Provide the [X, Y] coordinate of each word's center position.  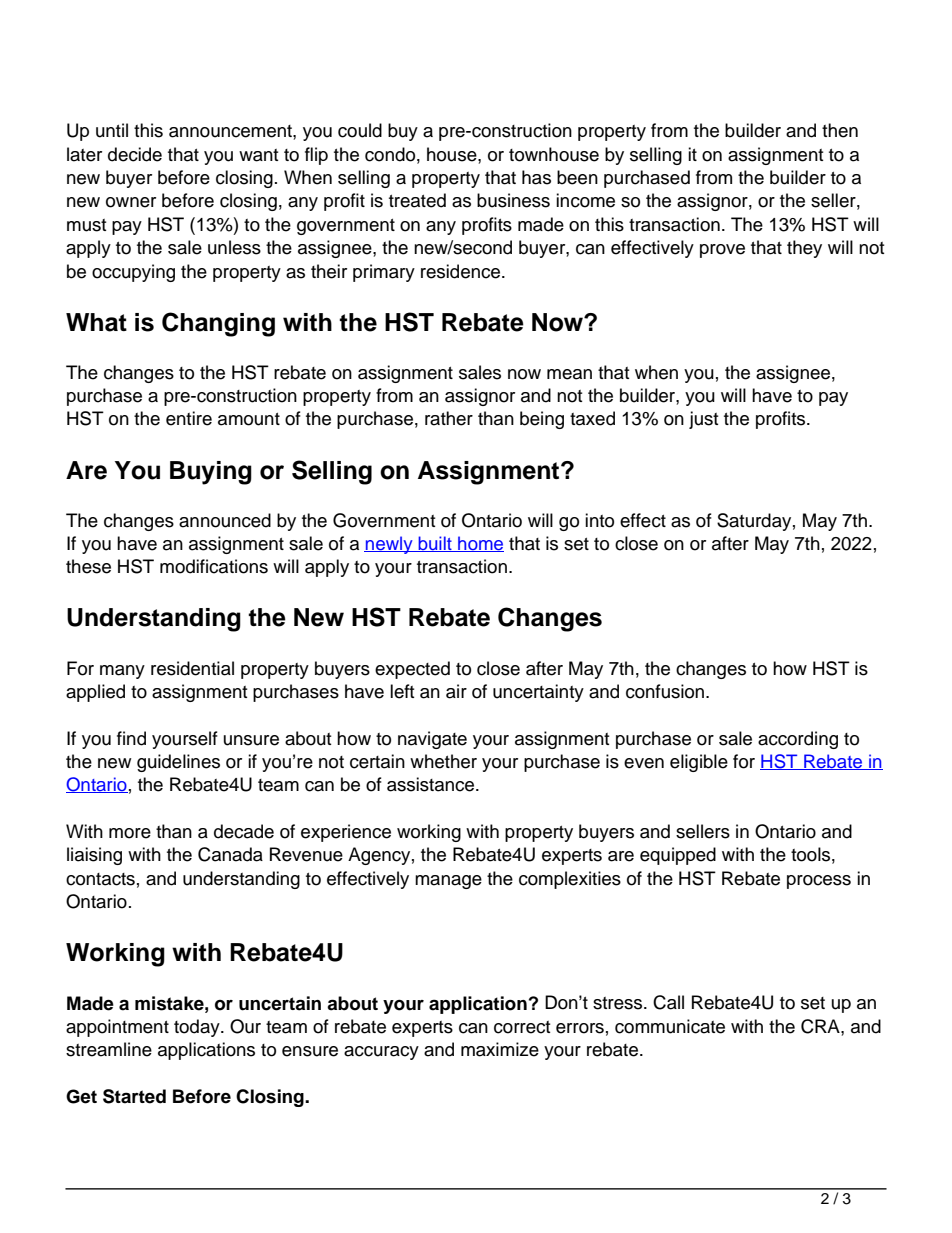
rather [449, 418]
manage [448, 882]
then [840, 130]
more [130, 833]
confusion [666, 691]
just [703, 420]
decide [135, 154]
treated [417, 200]
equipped [678, 856]
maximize [500, 1049]
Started [134, 1096]
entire [189, 418]
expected [412, 670]
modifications [214, 566]
